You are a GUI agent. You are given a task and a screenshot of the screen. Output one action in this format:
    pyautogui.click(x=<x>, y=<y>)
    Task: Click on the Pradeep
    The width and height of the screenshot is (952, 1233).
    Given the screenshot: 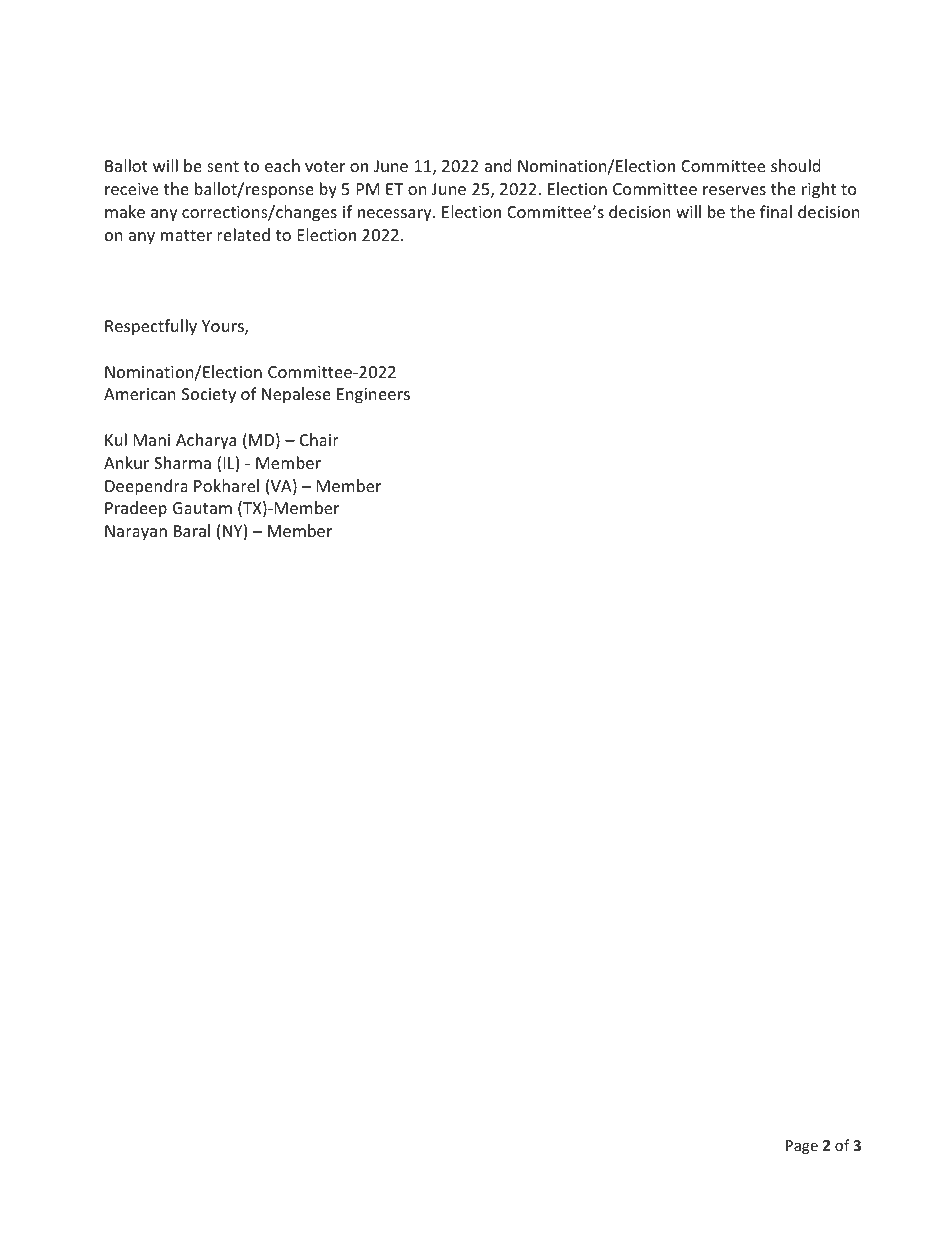 What is the action you would take?
    pyautogui.click(x=136, y=509)
